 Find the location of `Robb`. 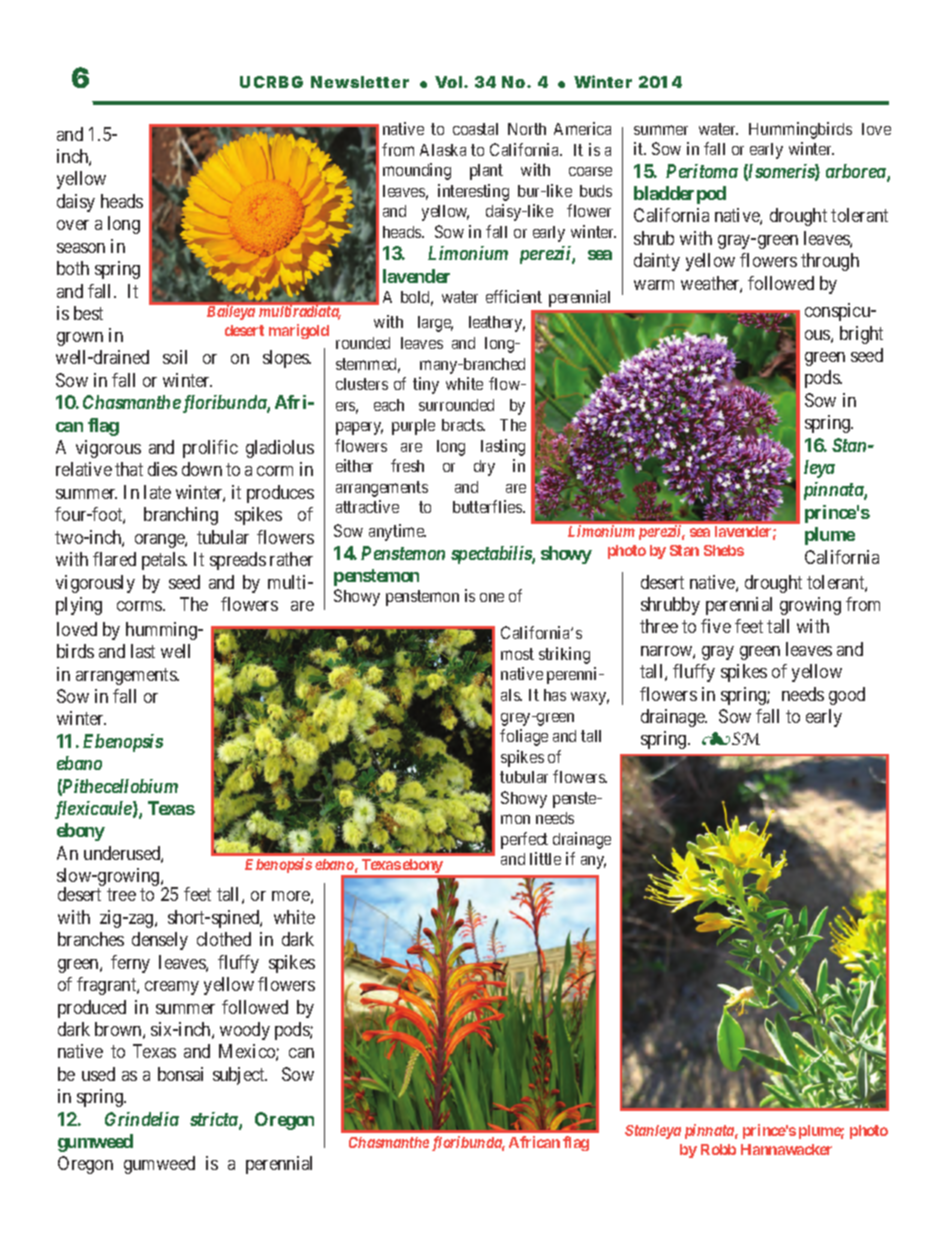

Robb is located at coordinates (718, 1149).
